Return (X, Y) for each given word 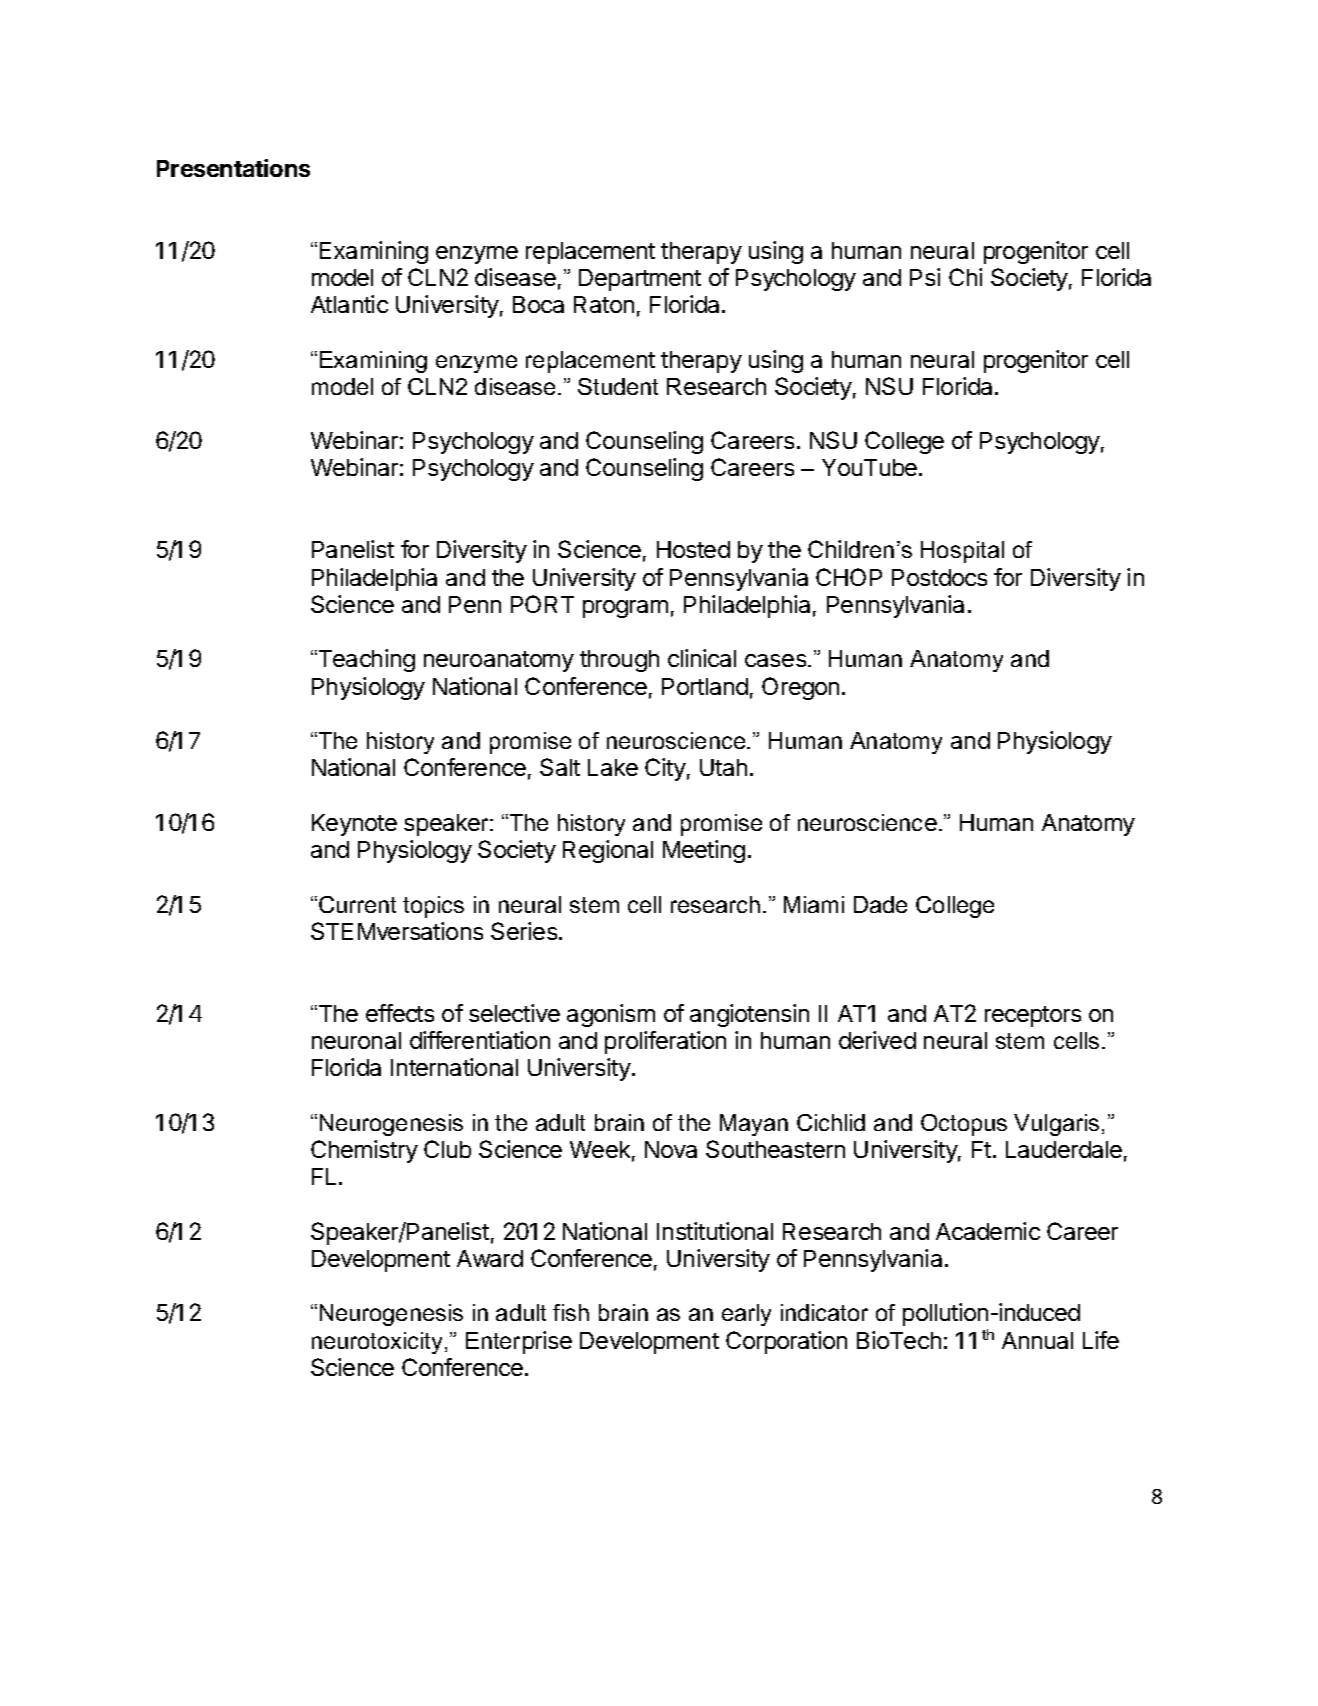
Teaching (365, 660)
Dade (880, 904)
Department (640, 280)
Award (490, 1258)
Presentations (233, 168)
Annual (1037, 1340)
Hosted (693, 549)
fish (571, 1312)
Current (357, 904)
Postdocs (939, 577)
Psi (925, 277)
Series (525, 931)
